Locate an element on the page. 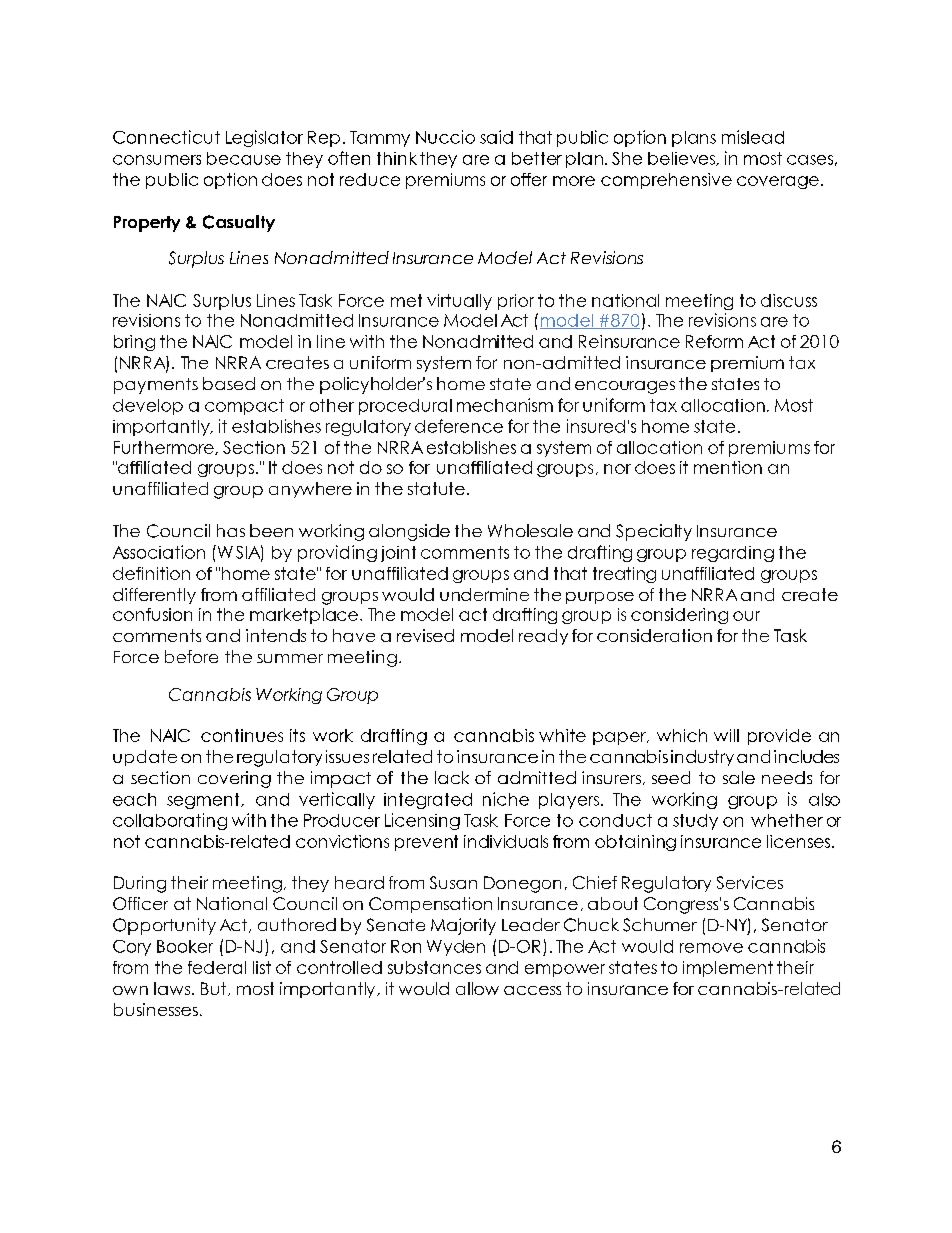 The image size is (952, 1233). mislead is located at coordinates (753, 137).
